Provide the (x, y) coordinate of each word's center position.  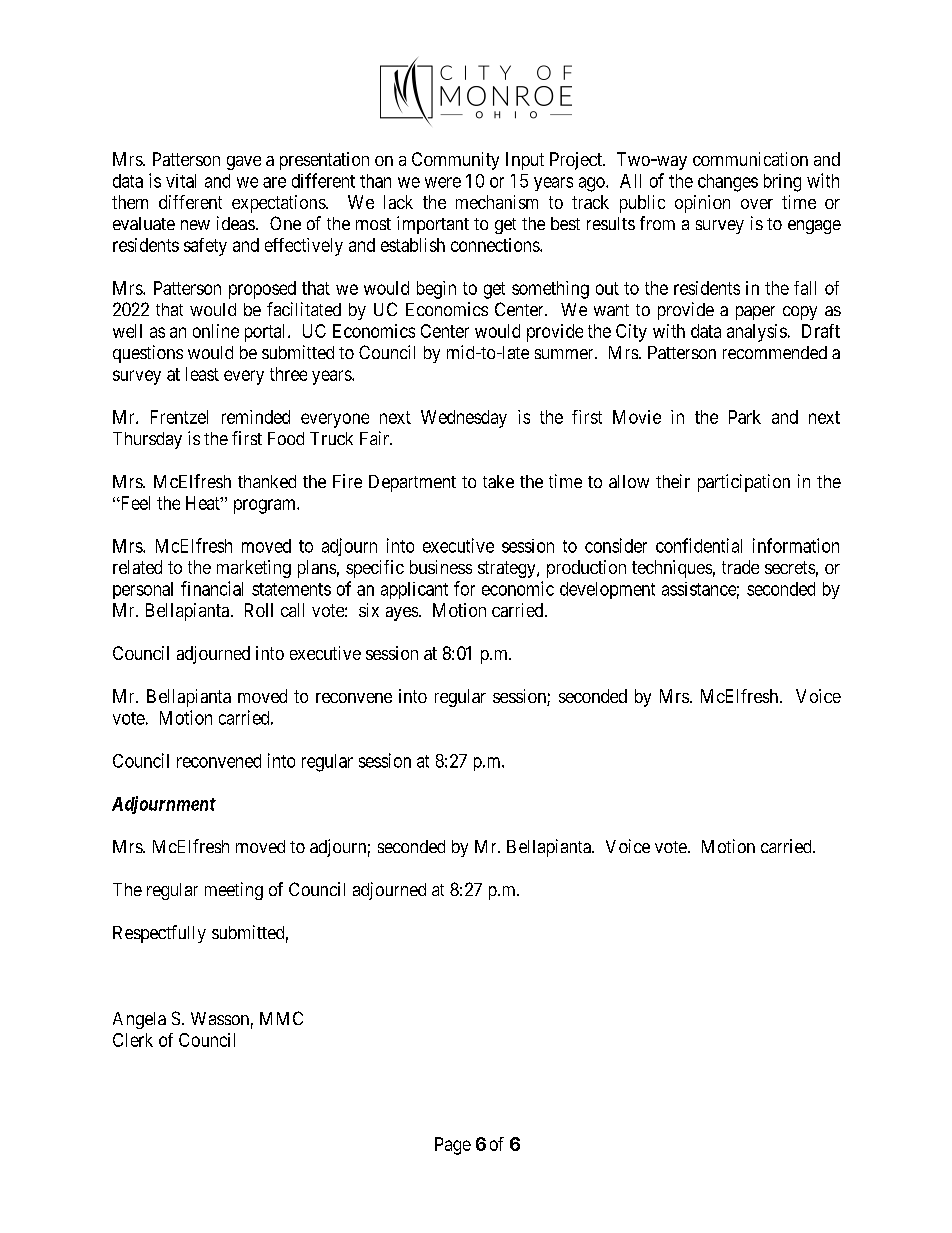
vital (181, 181)
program (266, 506)
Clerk (133, 1040)
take (498, 481)
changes (728, 183)
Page (453, 1146)
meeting (234, 891)
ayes (403, 614)
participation (744, 483)
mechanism (497, 202)
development (607, 590)
